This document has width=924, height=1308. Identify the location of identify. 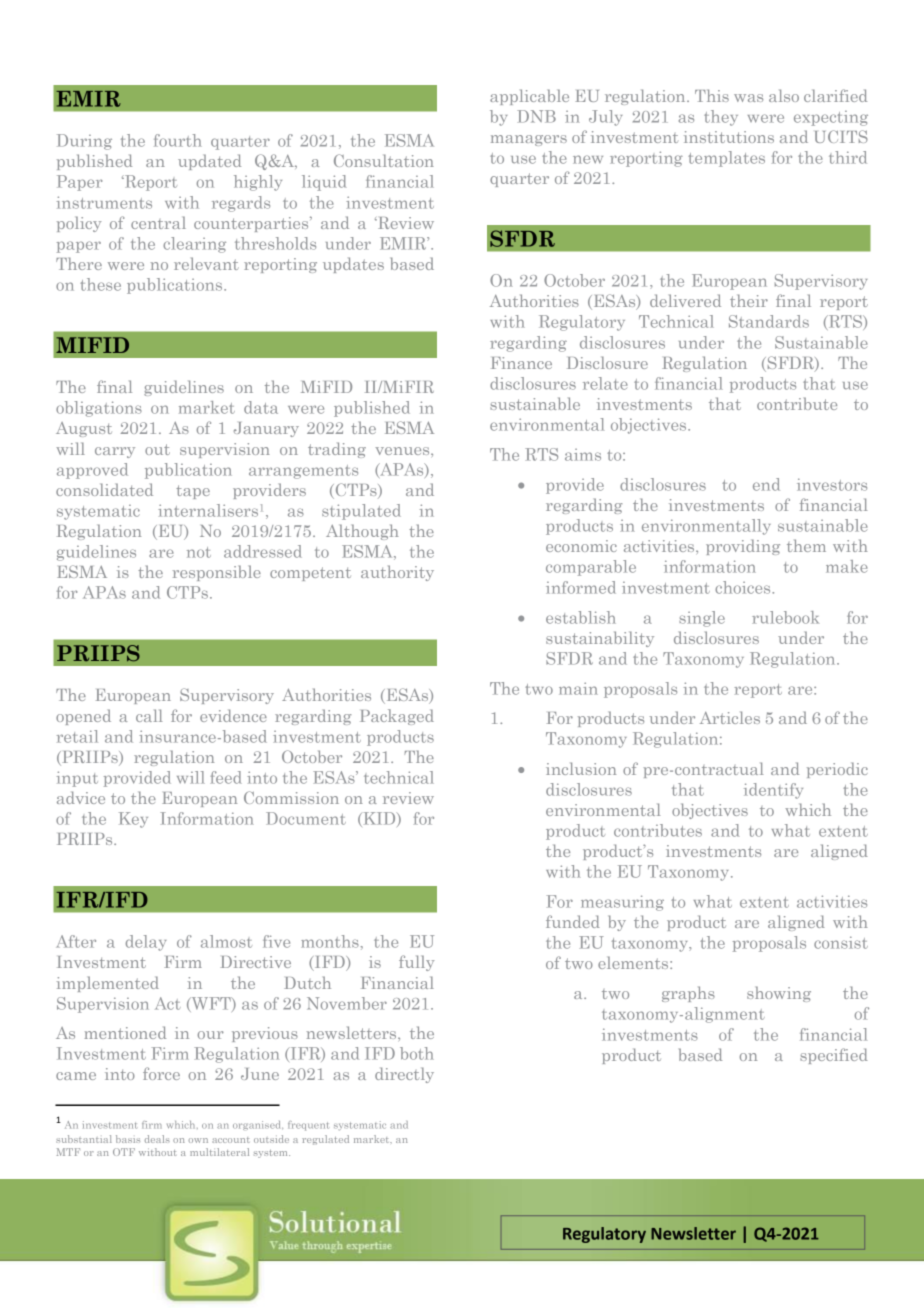
(773, 791).
